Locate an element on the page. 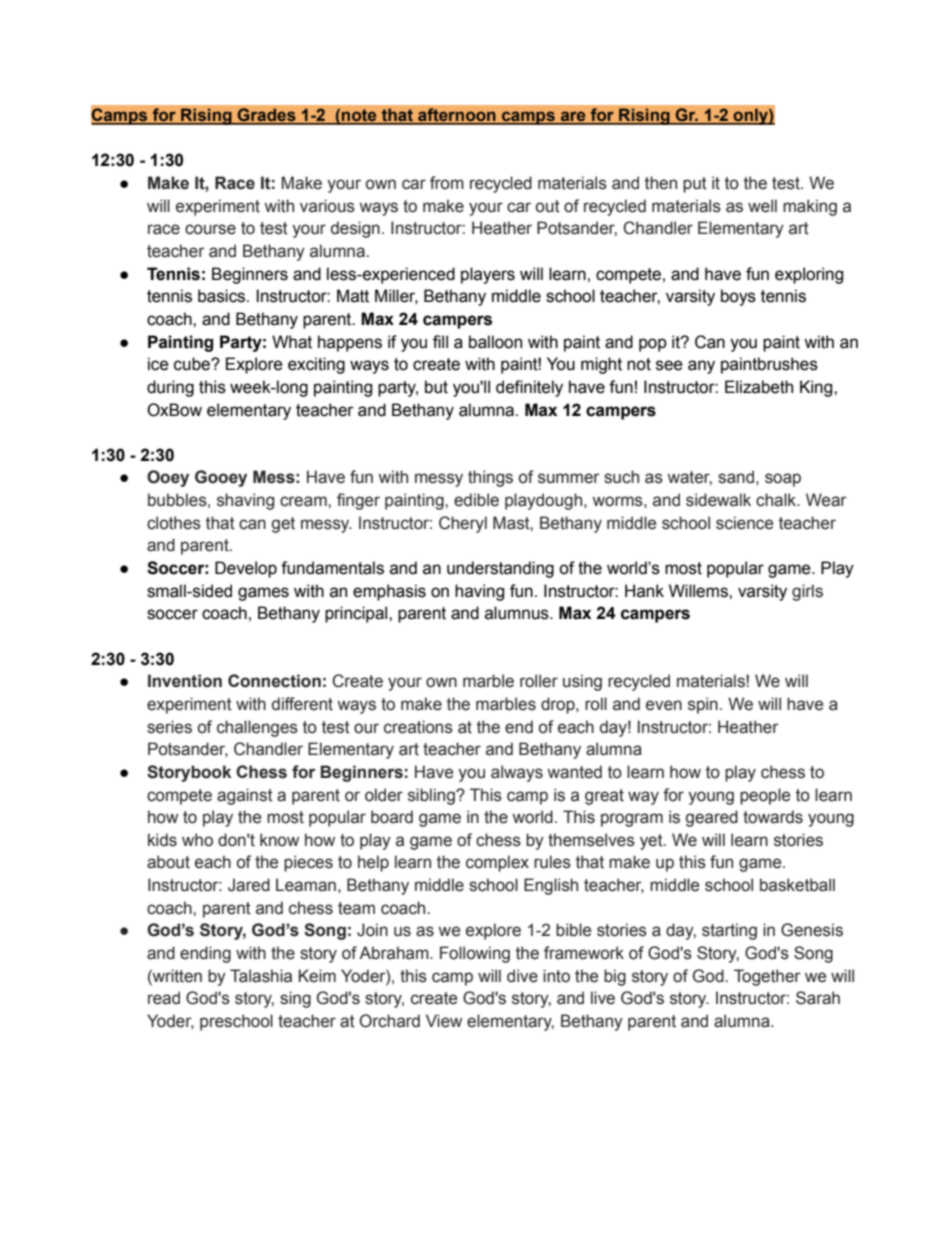 Image resolution: width=952 pixels, height=1233 pixels. Grades is located at coordinates (267, 116).
